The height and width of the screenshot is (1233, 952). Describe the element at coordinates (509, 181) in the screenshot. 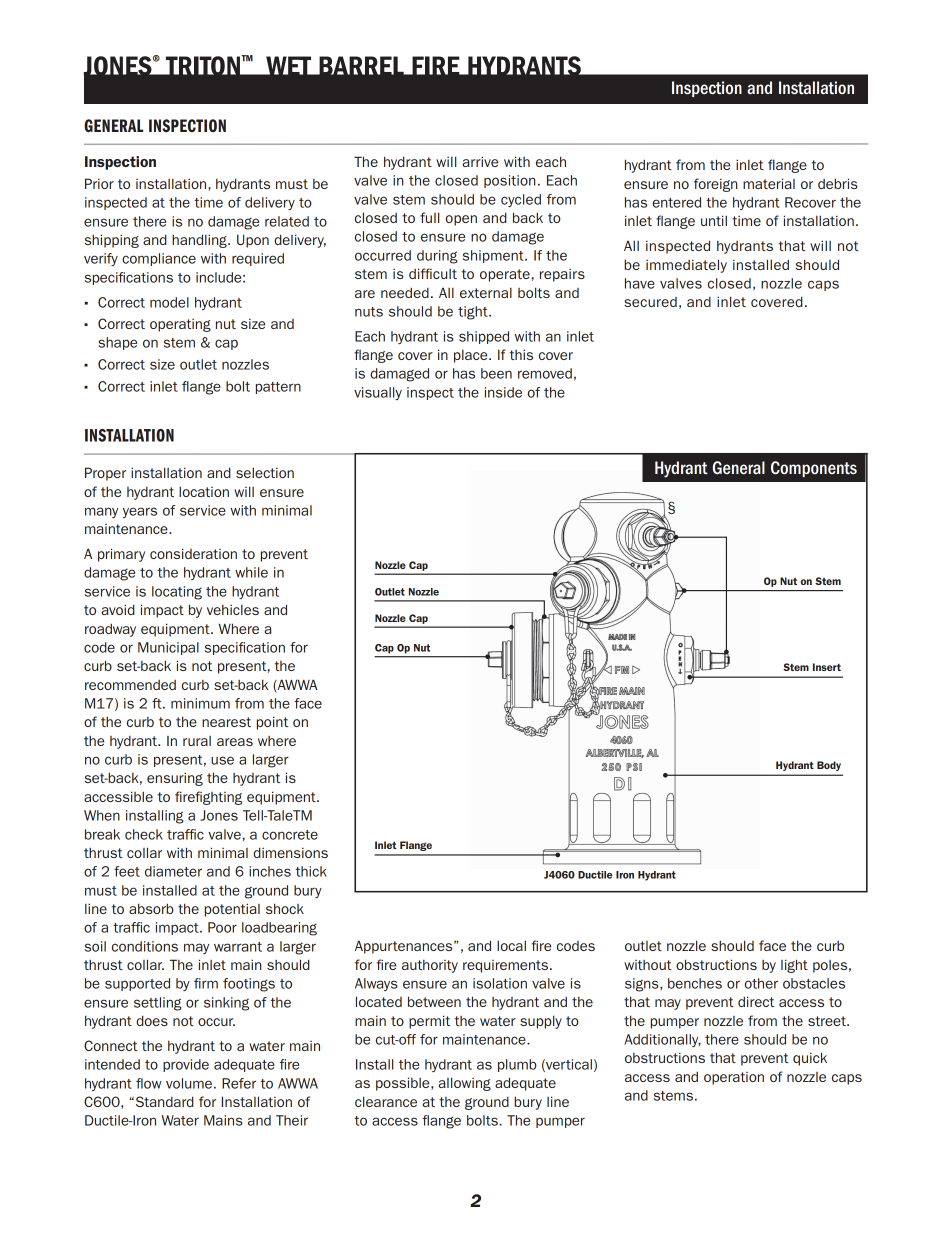

I see `position` at that location.
